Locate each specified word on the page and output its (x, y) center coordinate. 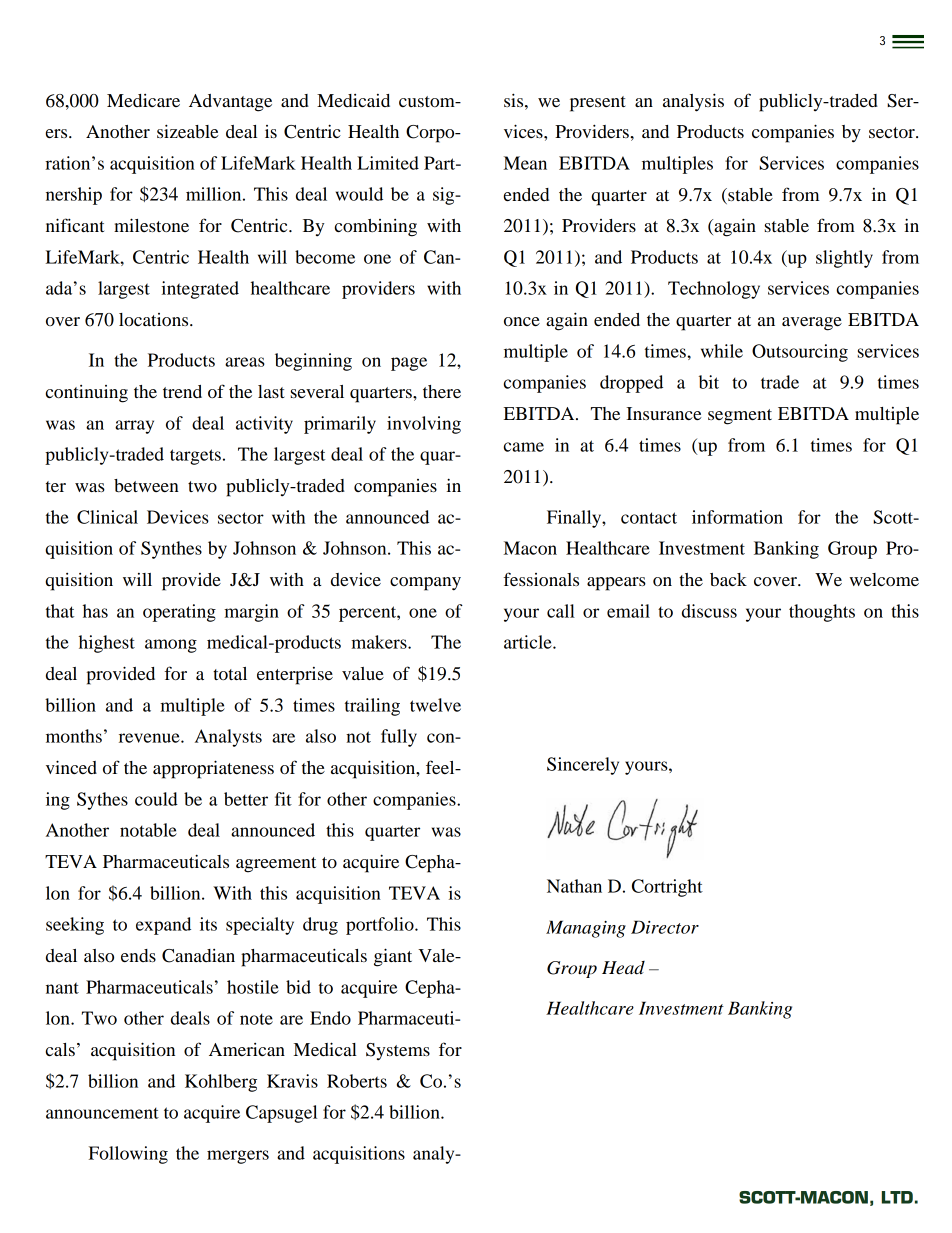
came (524, 447)
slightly (844, 259)
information (737, 517)
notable (148, 830)
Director (665, 927)
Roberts (357, 1081)
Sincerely (583, 766)
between (146, 486)
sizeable (188, 131)
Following (128, 1155)
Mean (525, 163)
